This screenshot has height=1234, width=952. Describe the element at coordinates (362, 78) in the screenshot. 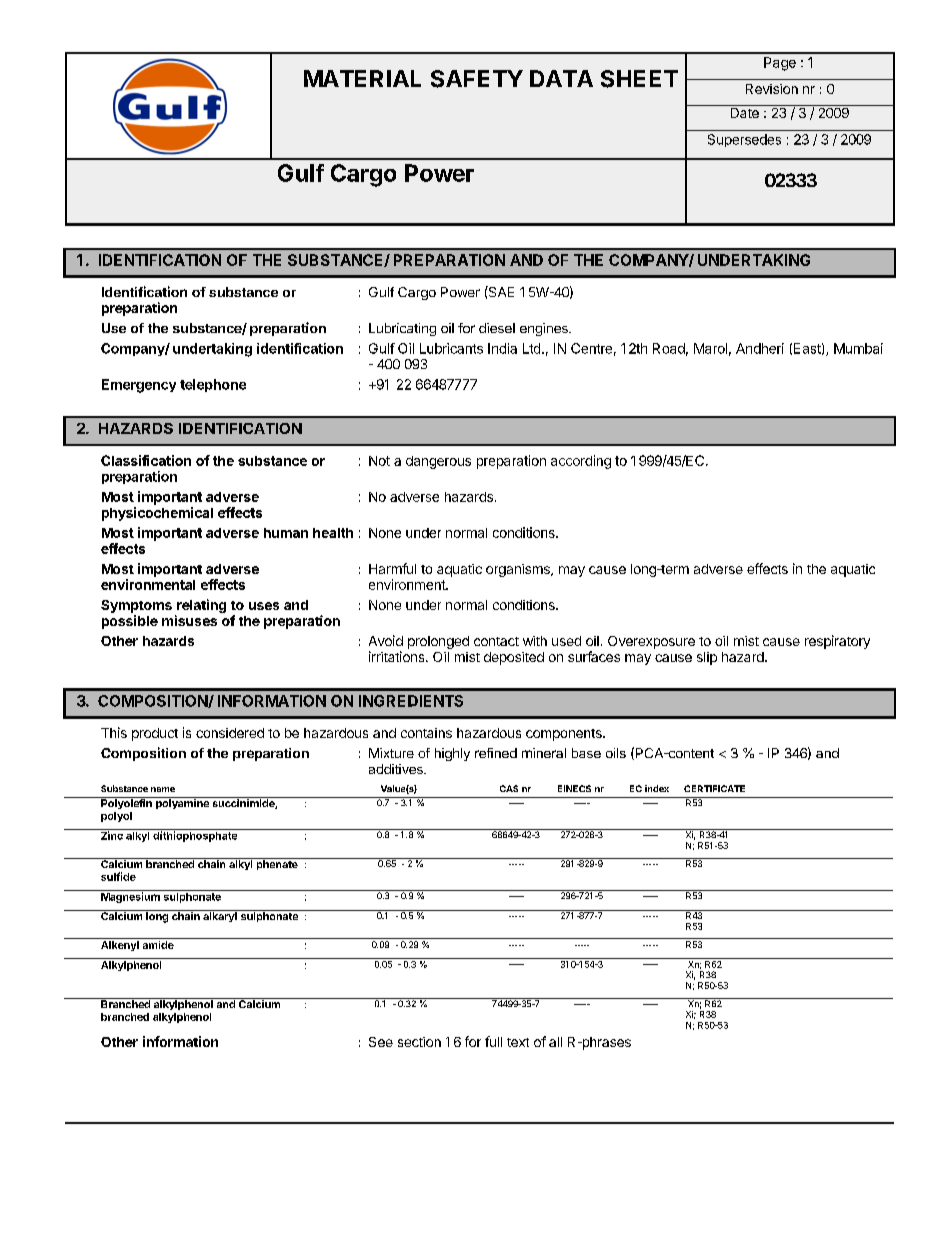

I see `MATERIAL` at that location.
